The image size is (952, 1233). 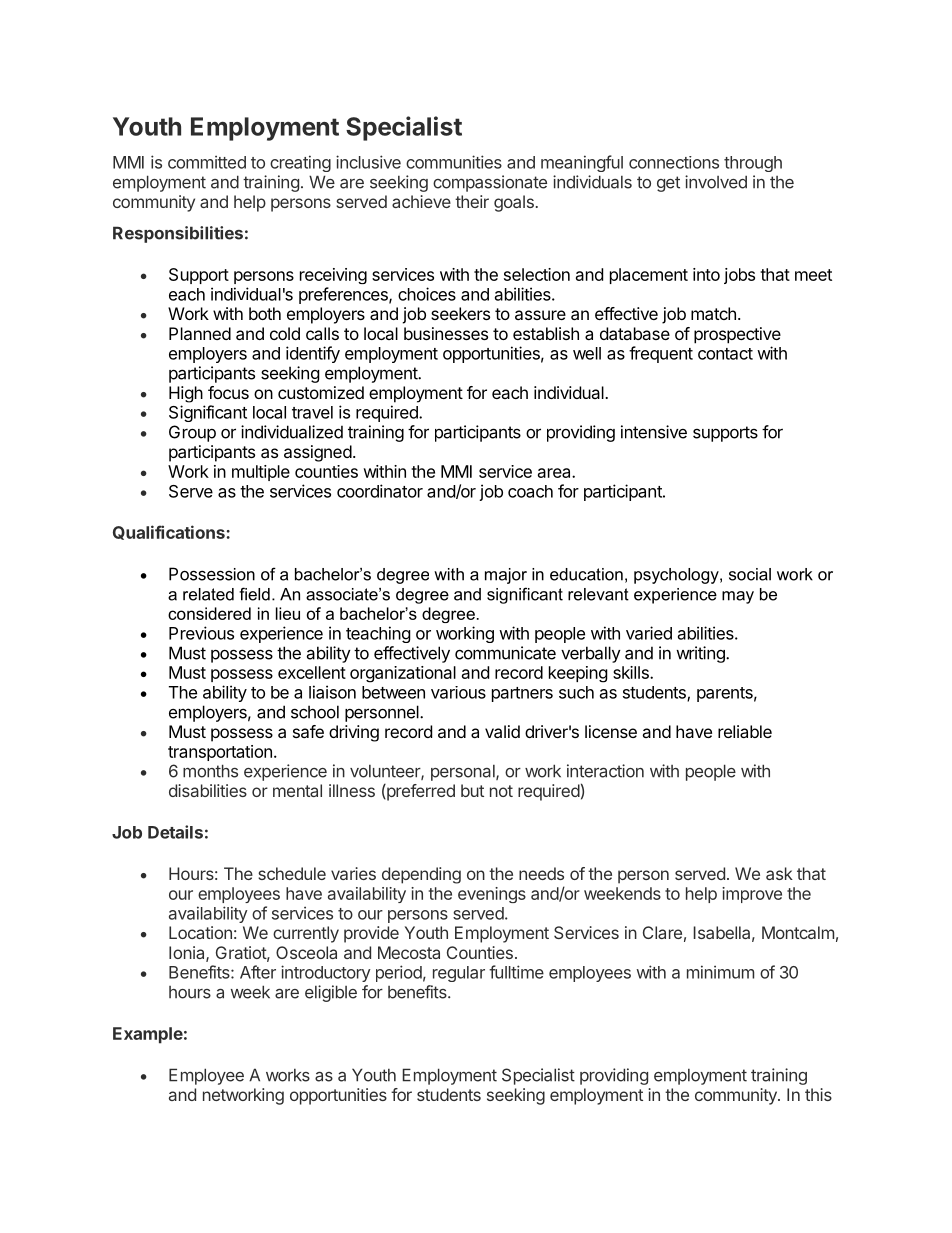 I want to click on may, so click(x=738, y=597).
